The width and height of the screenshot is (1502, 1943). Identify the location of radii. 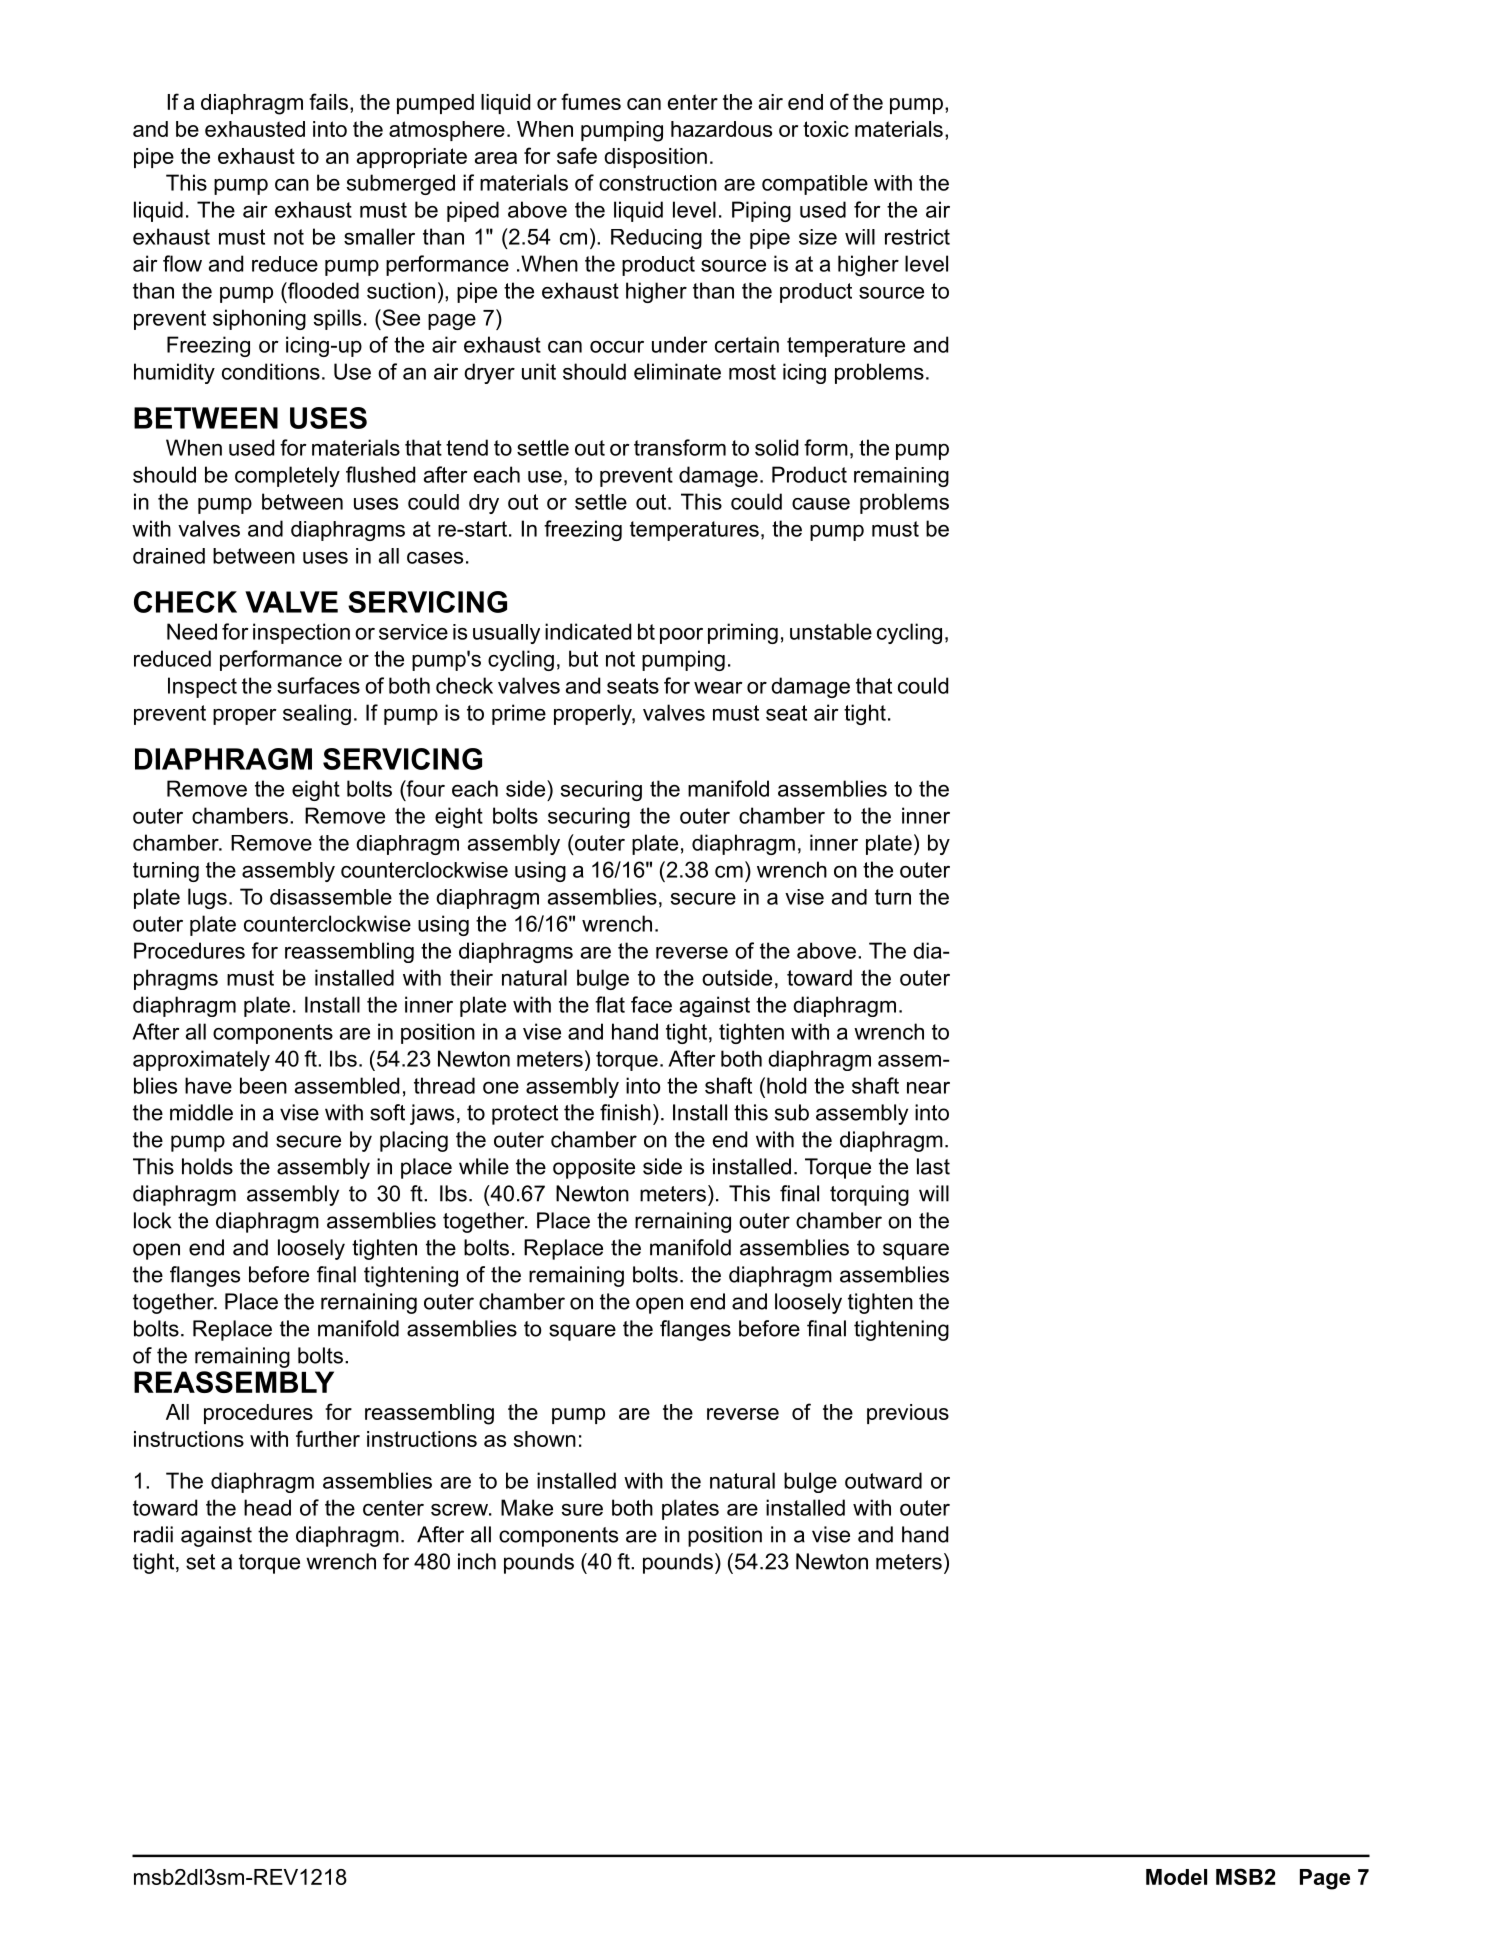
(153, 1534).
